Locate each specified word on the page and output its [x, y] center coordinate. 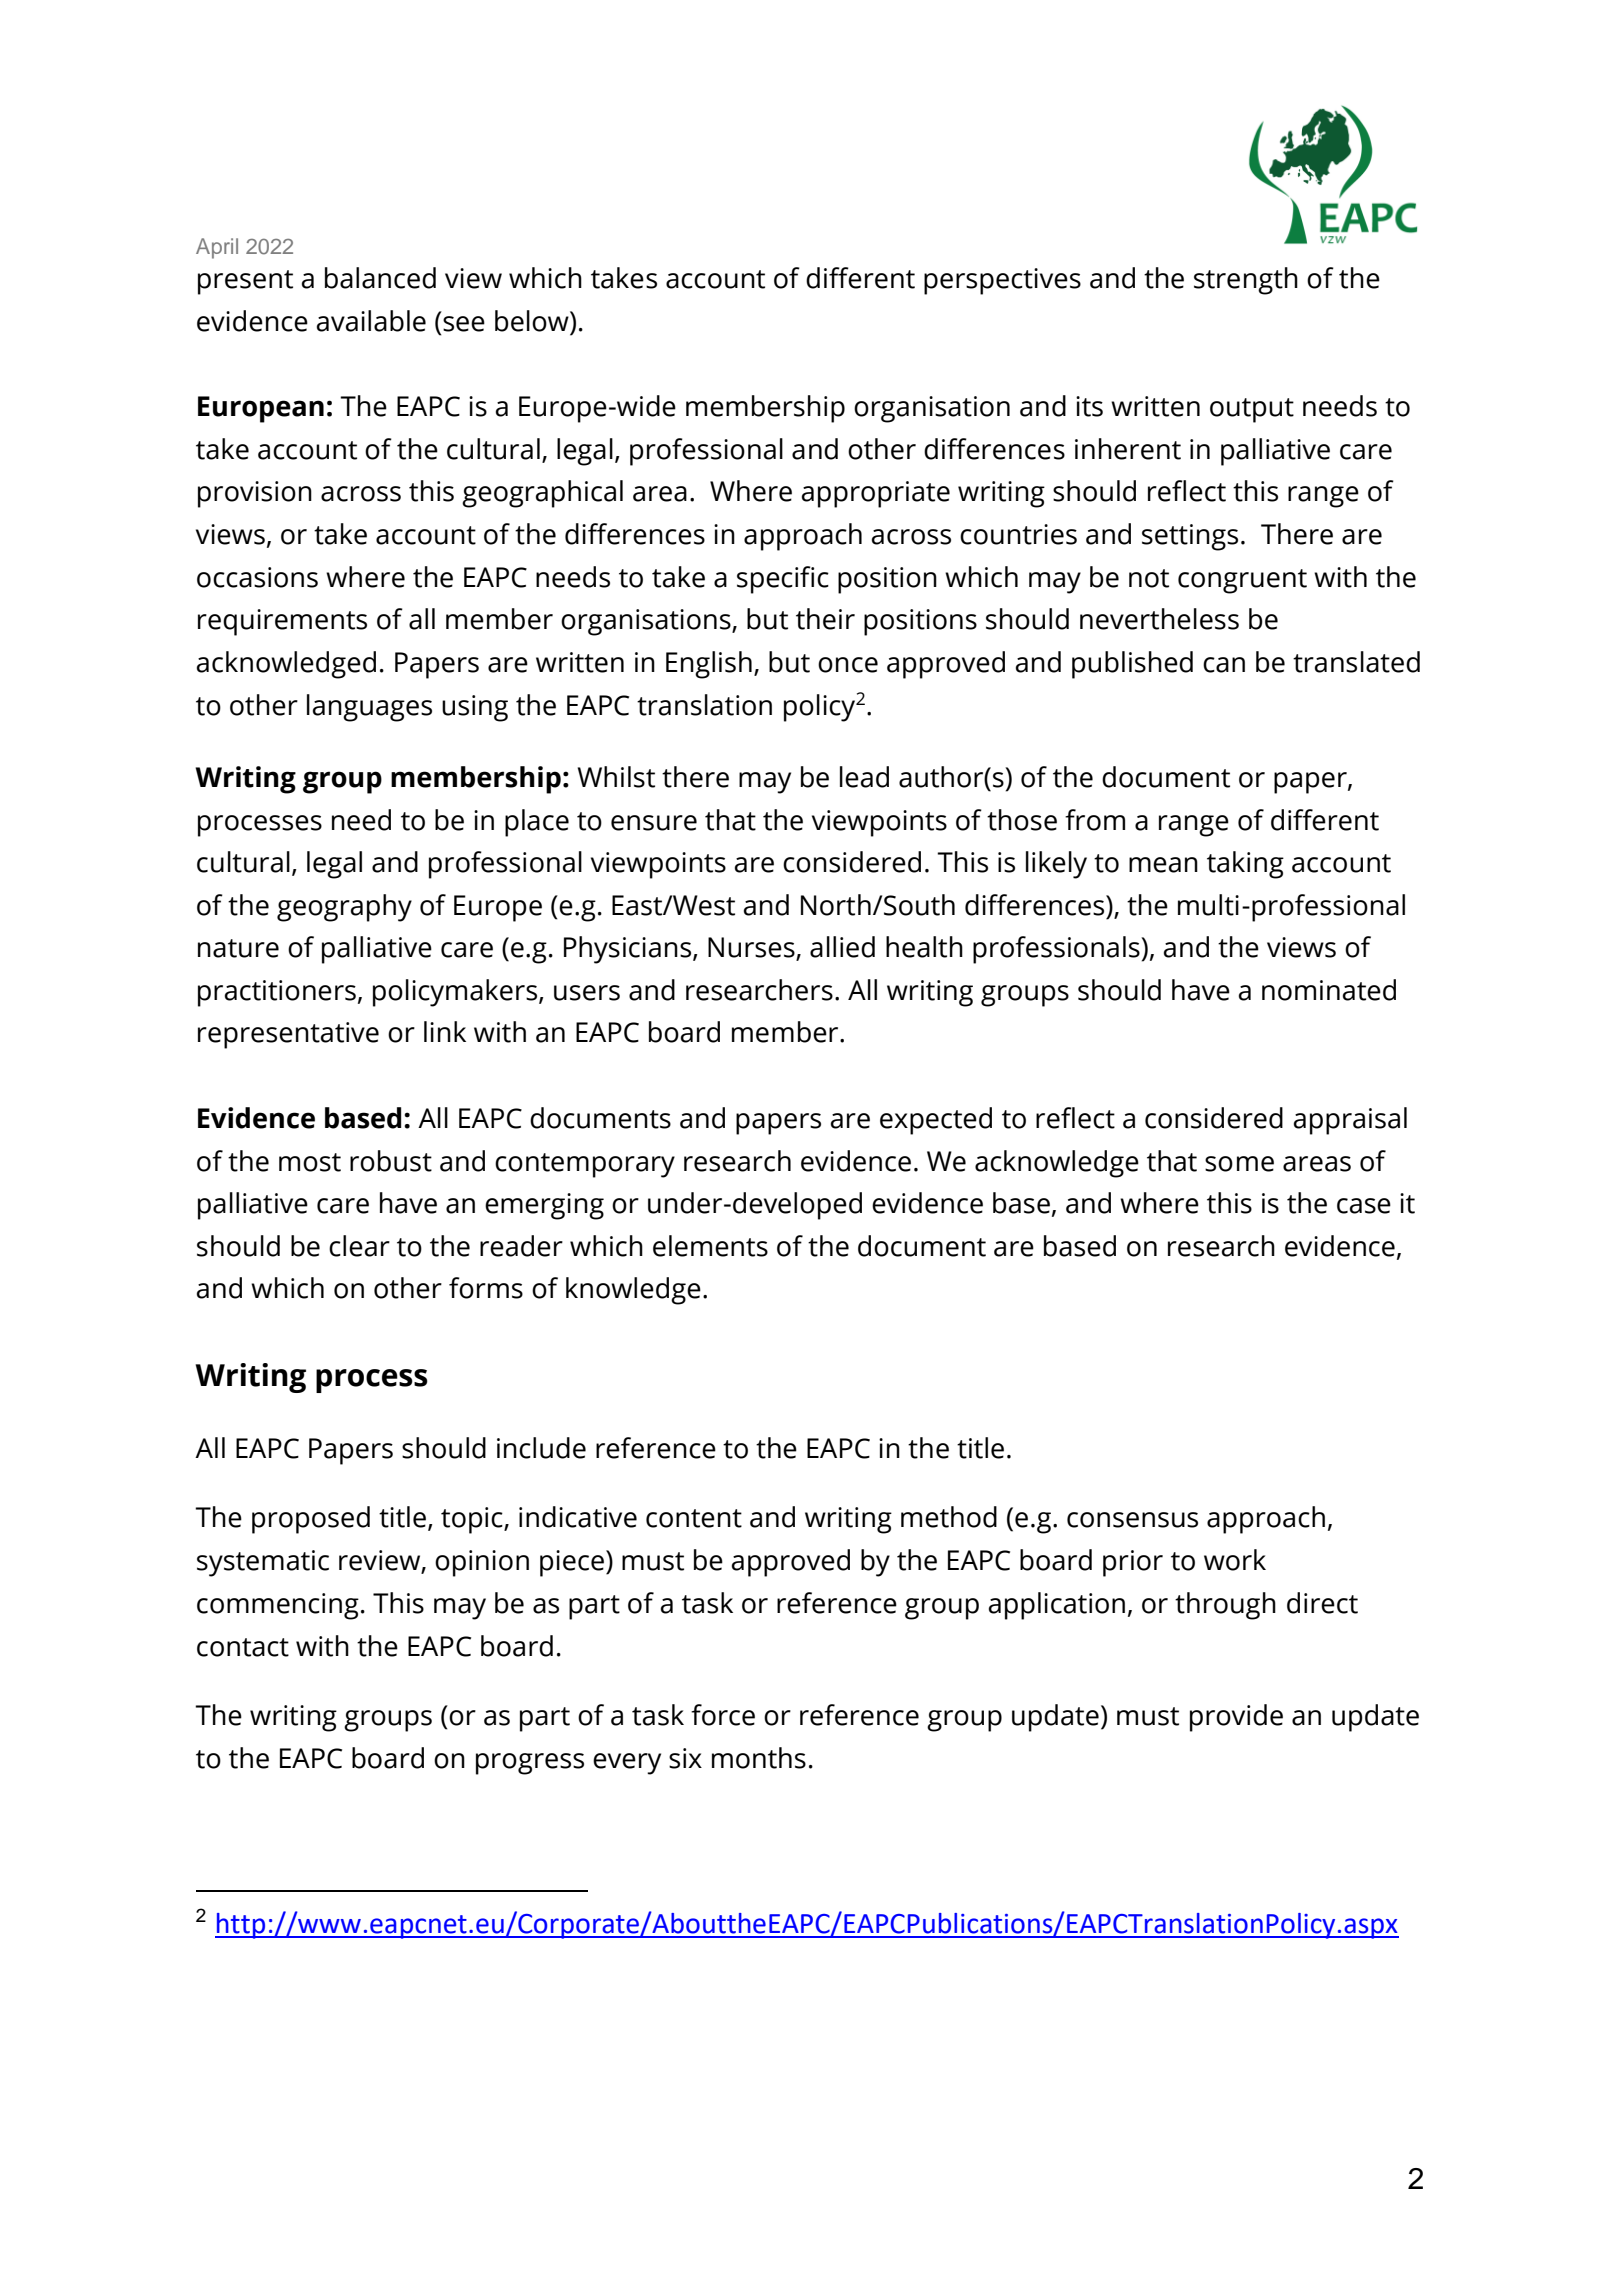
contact [243, 1647]
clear [359, 1246]
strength [1246, 281]
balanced [380, 278]
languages [369, 708]
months [759, 1758]
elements [710, 1246]
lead [864, 777]
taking [1245, 865]
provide [1236, 1718]
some [1239, 1164]
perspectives [1002, 281]
